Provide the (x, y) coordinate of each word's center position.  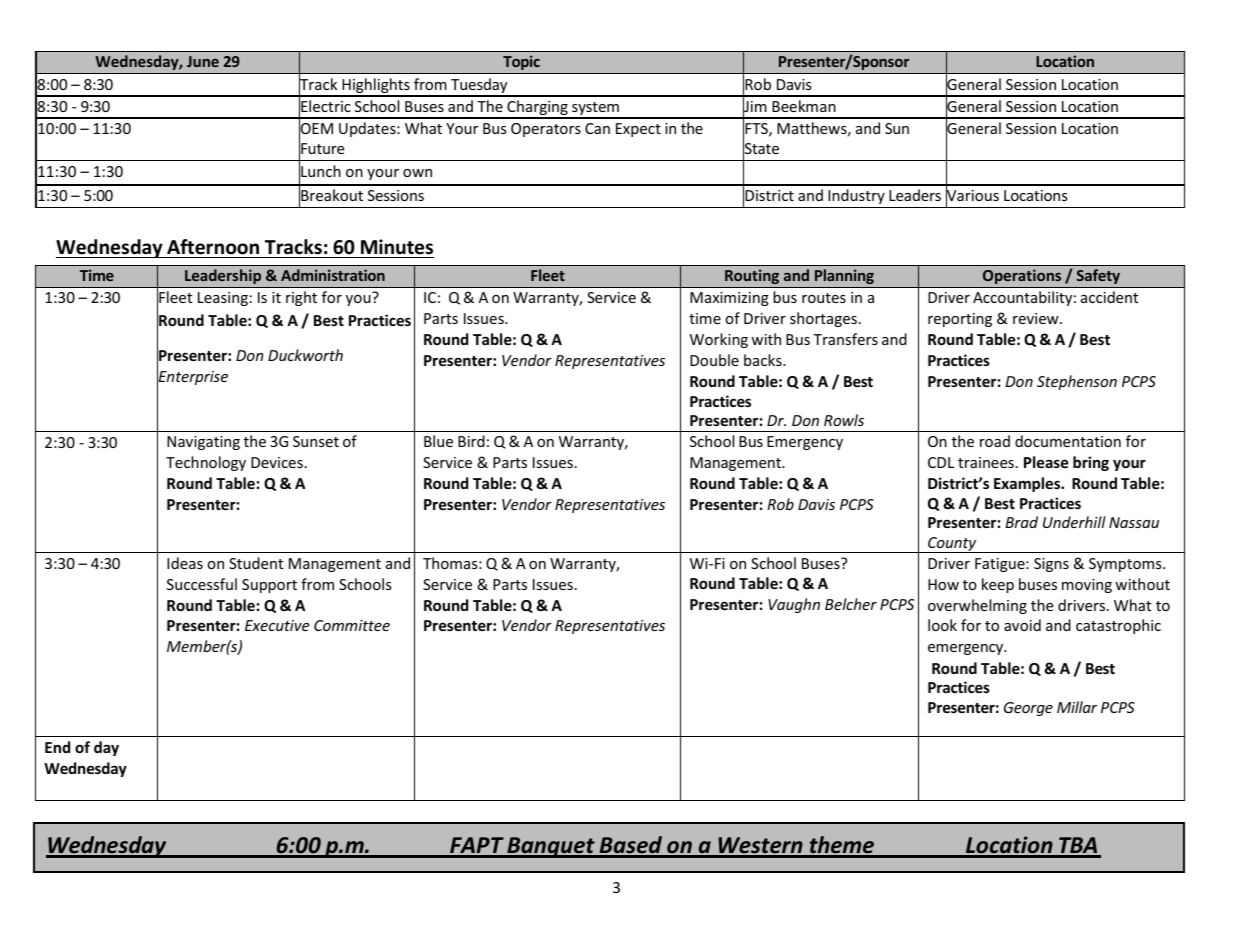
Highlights (376, 87)
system (595, 110)
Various (972, 196)
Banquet (551, 847)
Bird (471, 441)
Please (1046, 462)
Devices (277, 462)
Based (631, 846)
